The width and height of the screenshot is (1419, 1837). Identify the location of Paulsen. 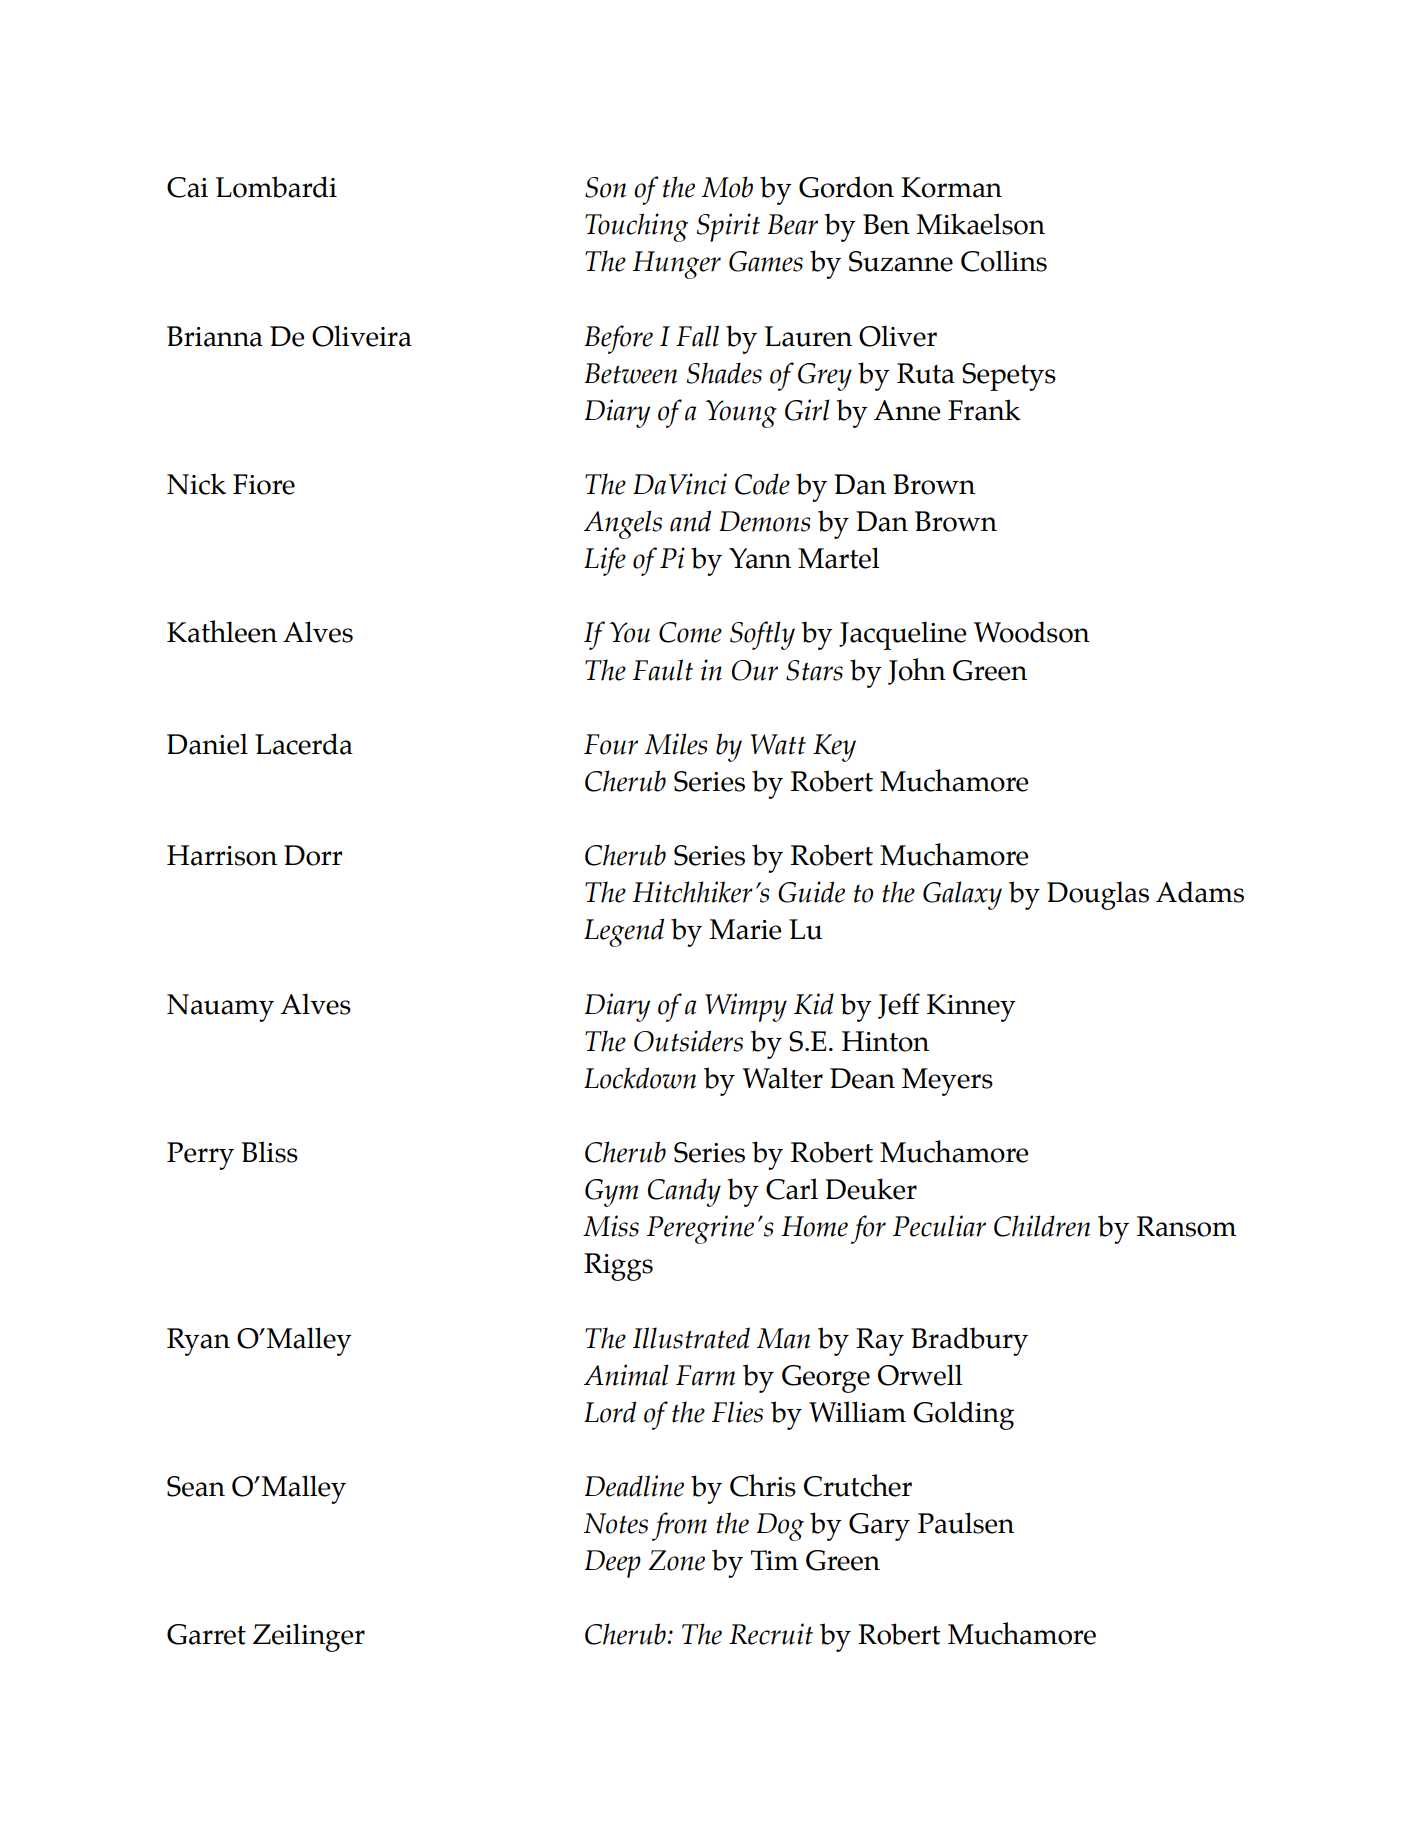
(966, 1523).
